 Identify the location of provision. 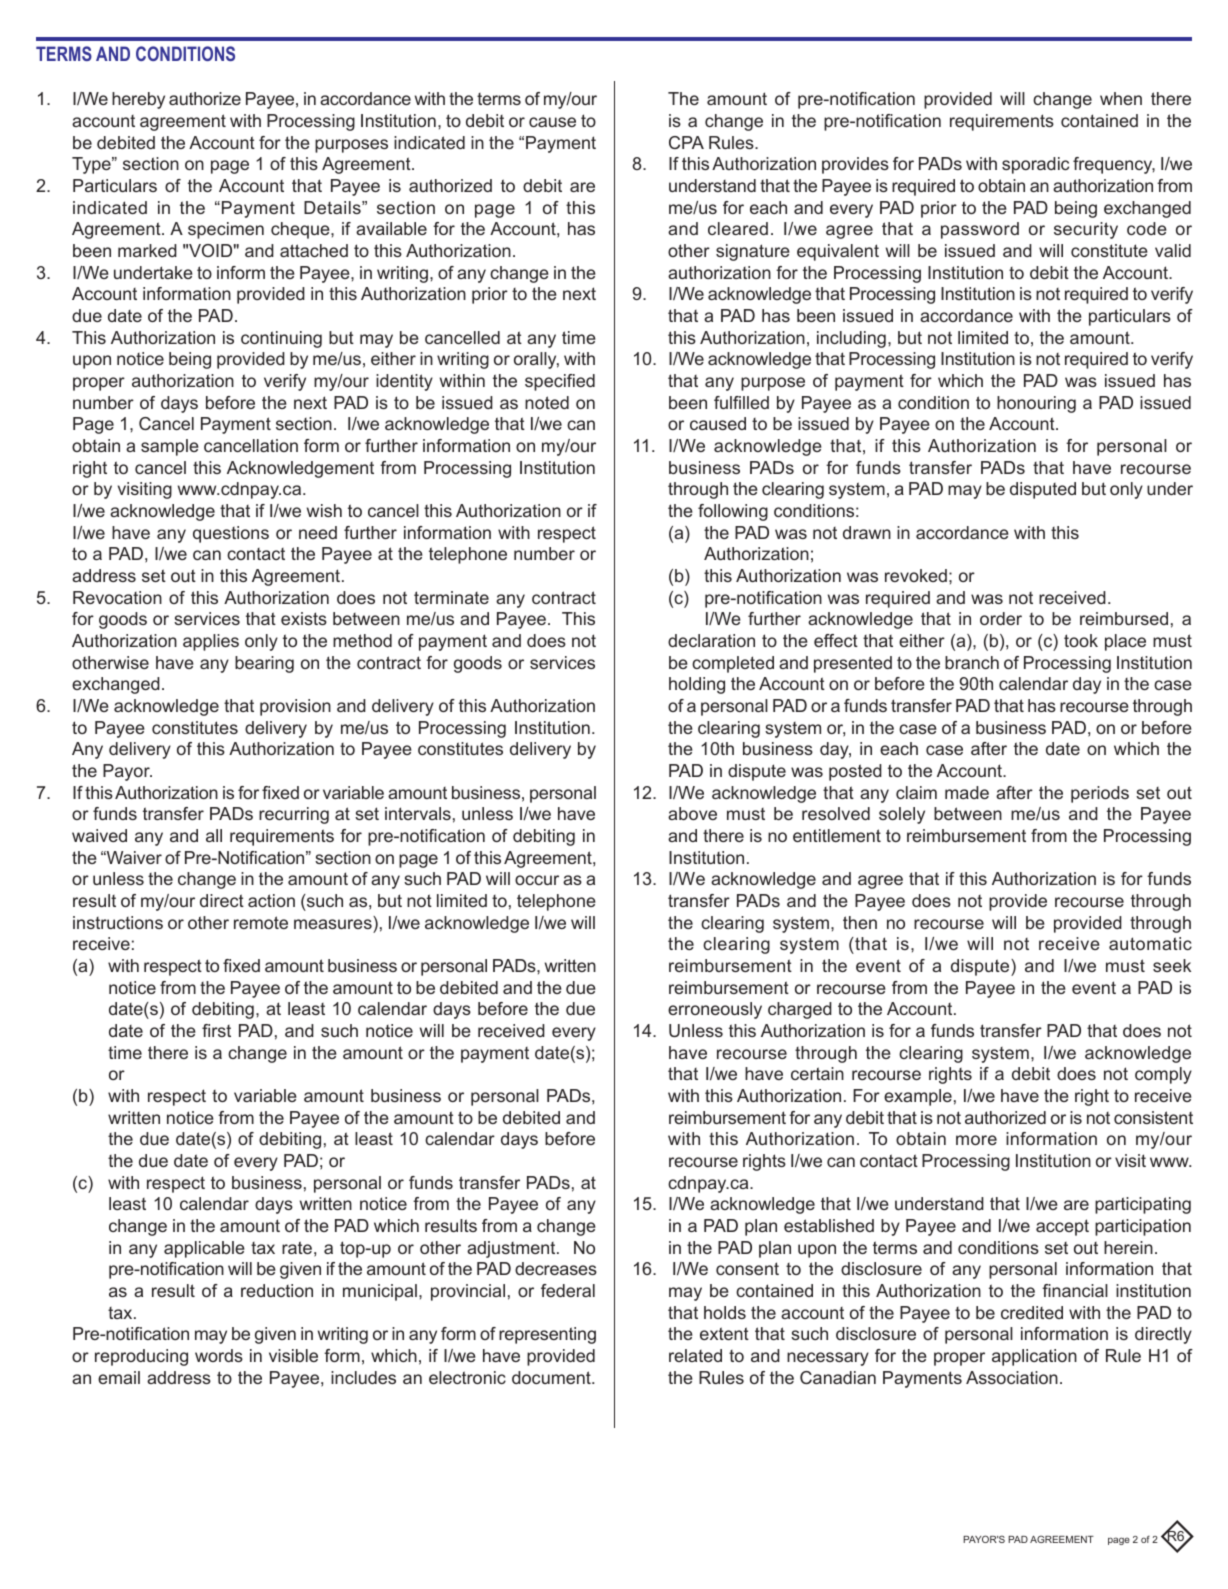
(295, 707).
